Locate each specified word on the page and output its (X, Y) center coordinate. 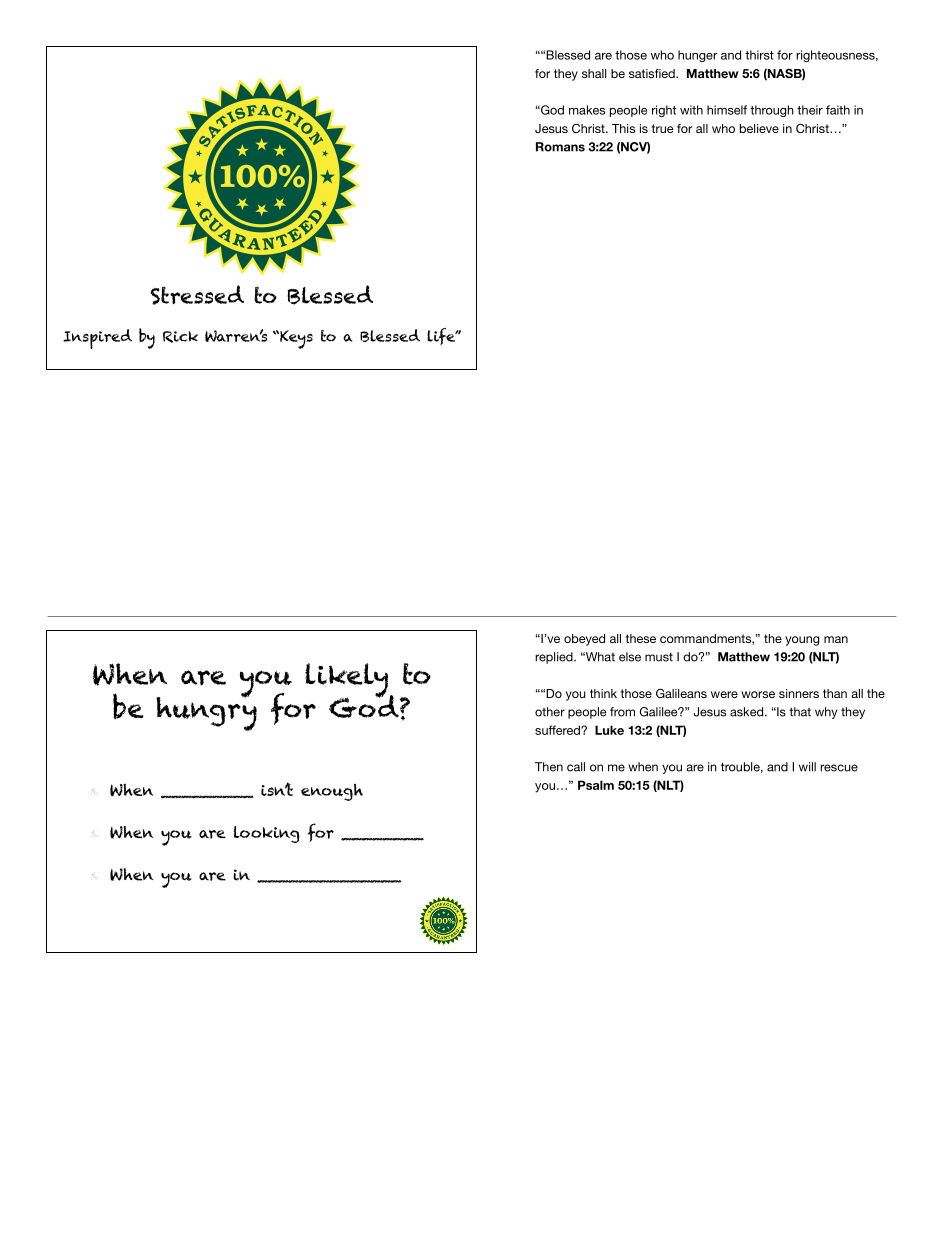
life (442, 336)
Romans (560, 147)
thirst (759, 55)
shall (594, 73)
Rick (181, 337)
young (802, 641)
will (807, 767)
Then (549, 767)
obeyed (584, 640)
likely (348, 681)
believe (759, 128)
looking (266, 834)
